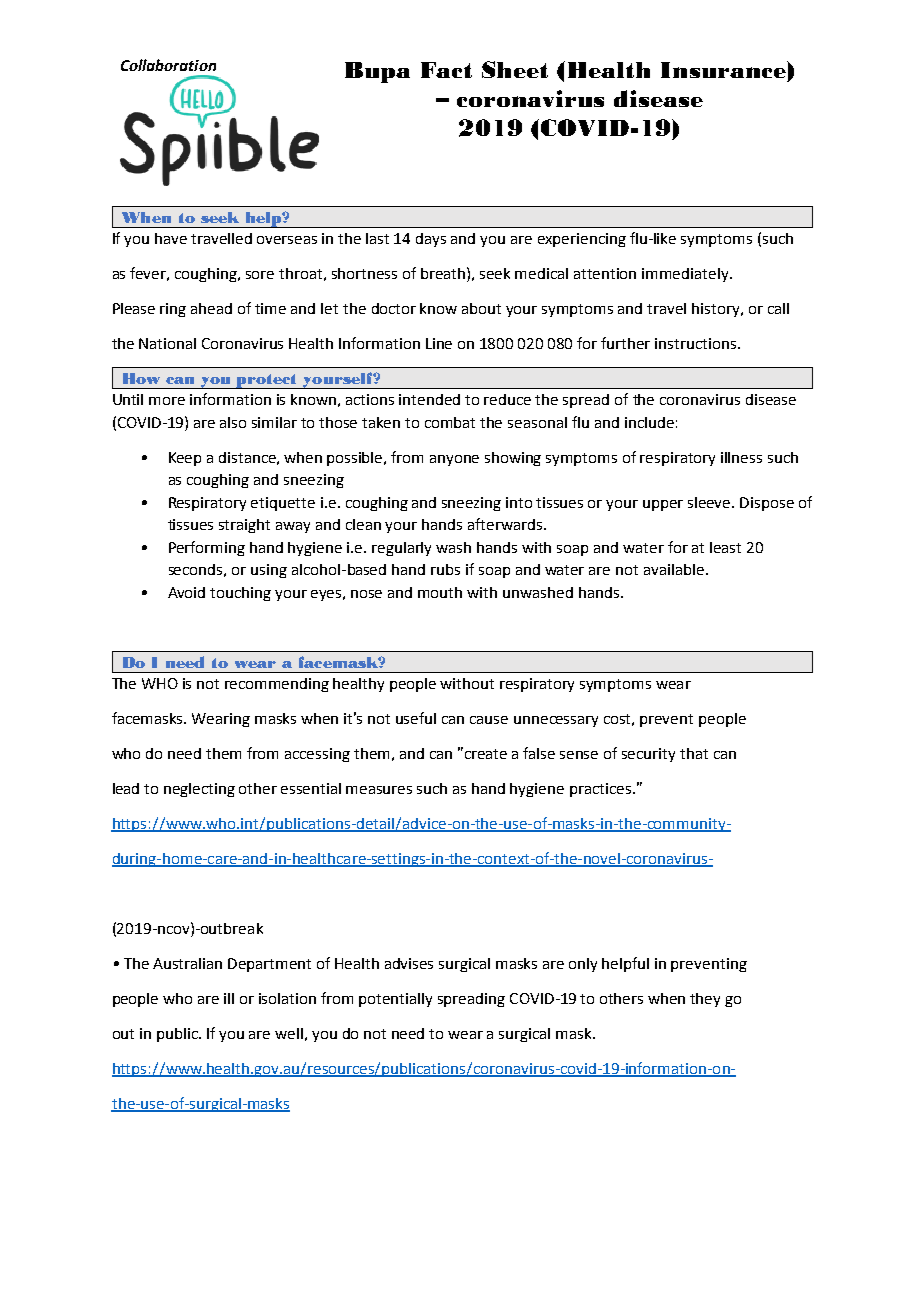 The image size is (924, 1308). I want to click on mouth, so click(440, 592).
